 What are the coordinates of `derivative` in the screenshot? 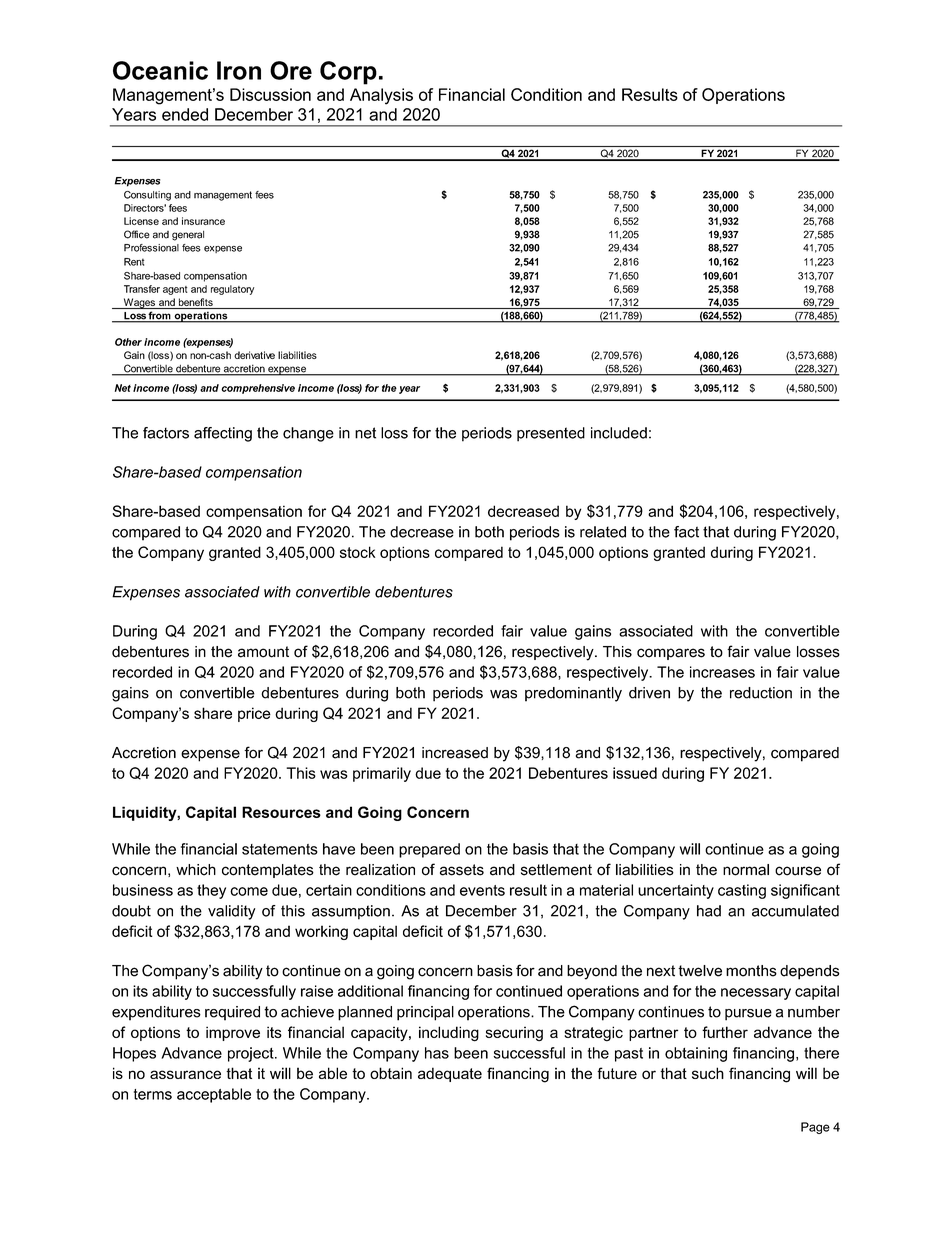 It's located at (254, 355).
